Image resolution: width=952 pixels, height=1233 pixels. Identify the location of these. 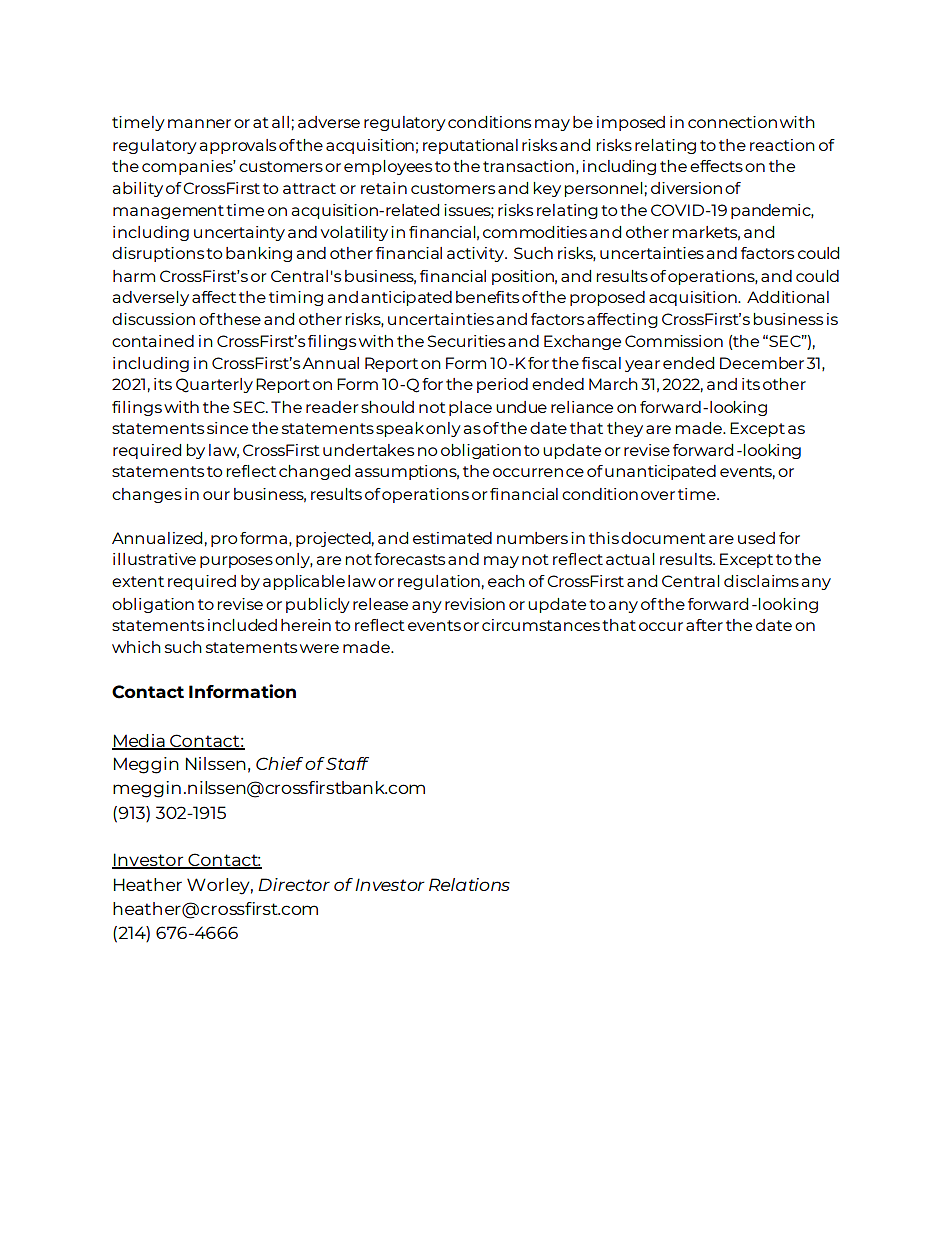
(238, 319).
